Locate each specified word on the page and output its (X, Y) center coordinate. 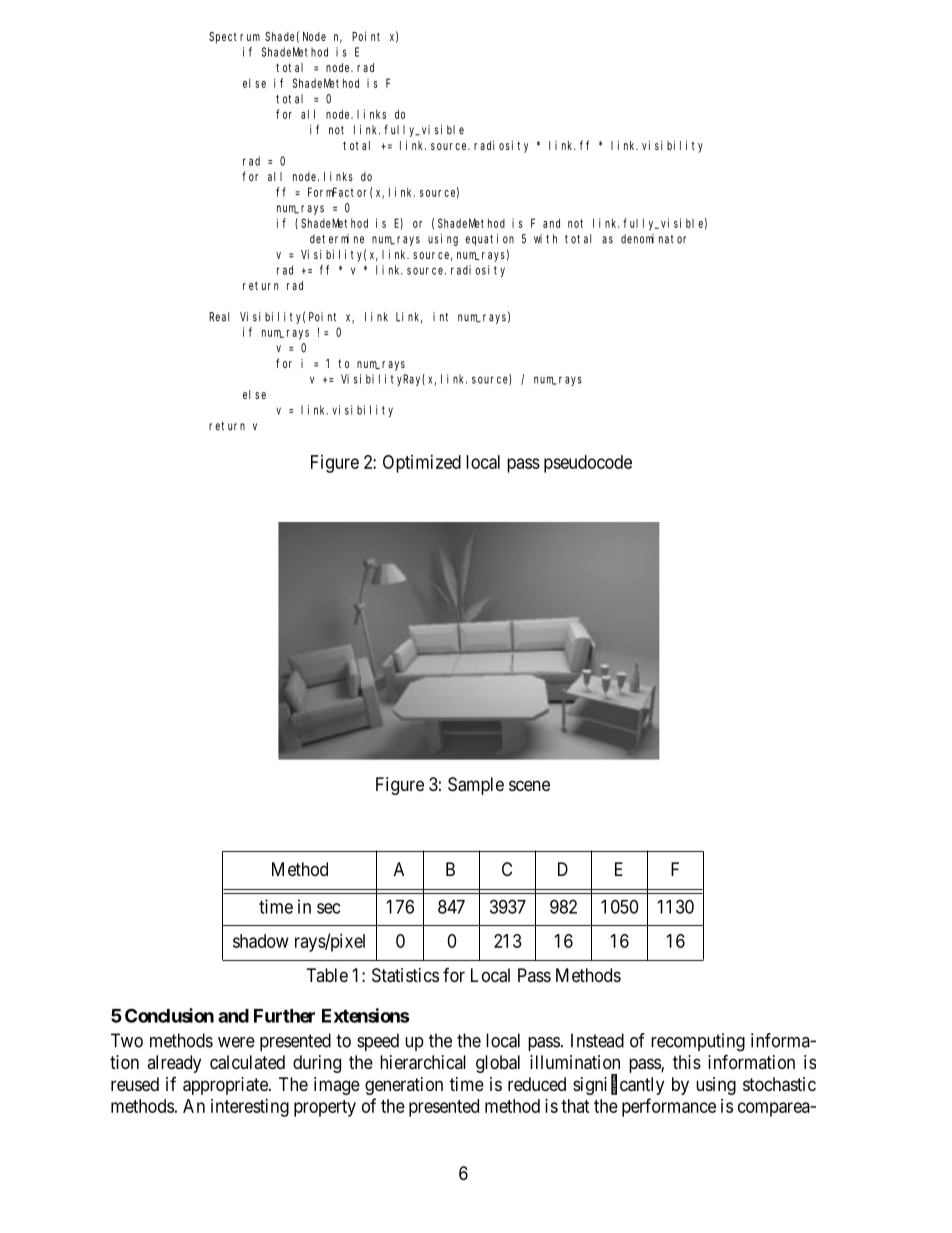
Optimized (422, 464)
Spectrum (234, 38)
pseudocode (588, 464)
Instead (597, 1040)
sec (328, 908)
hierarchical (423, 1062)
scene (529, 785)
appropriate (226, 1086)
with (545, 239)
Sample (476, 786)
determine (337, 239)
